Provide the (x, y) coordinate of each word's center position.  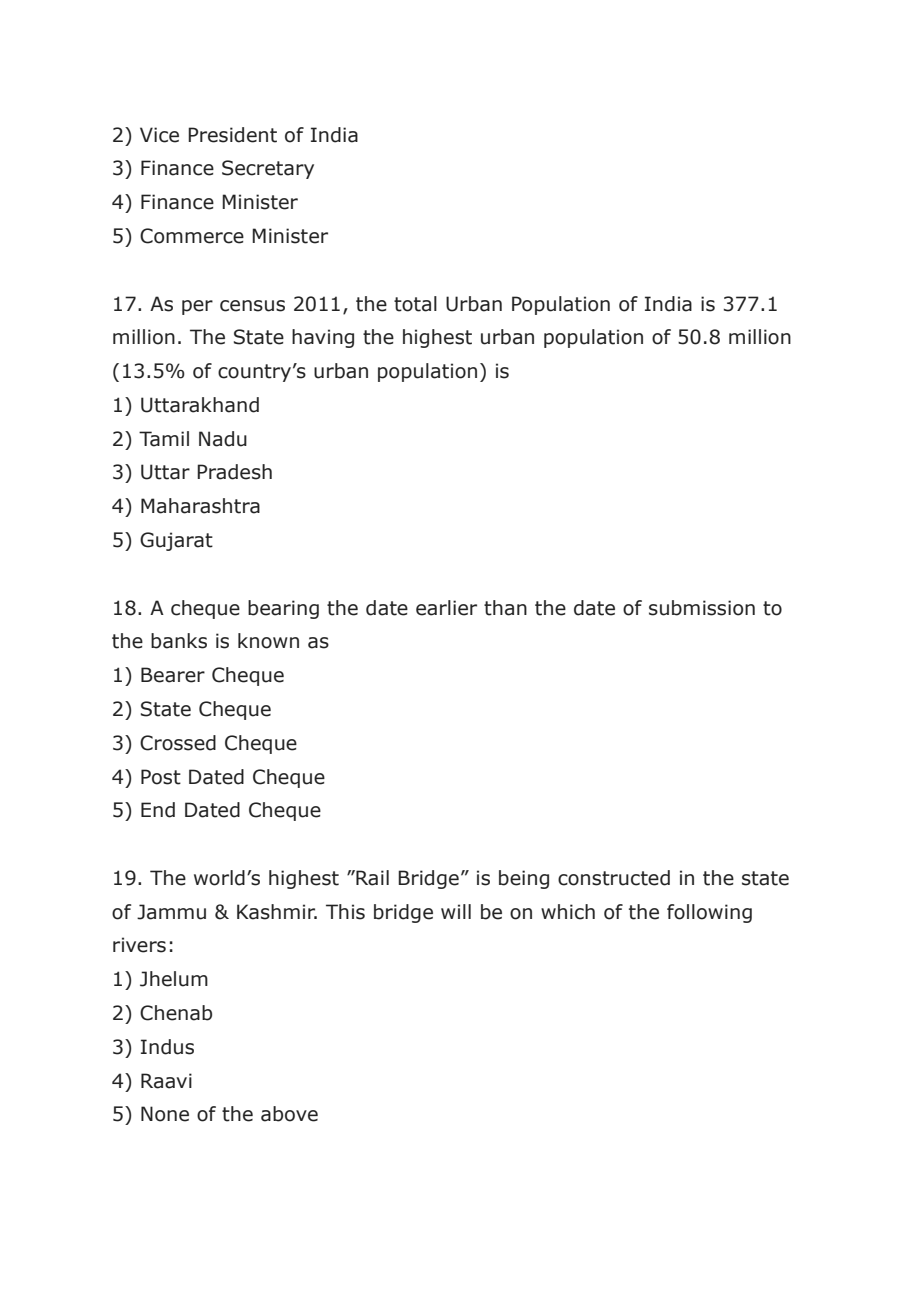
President (232, 135)
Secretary (268, 169)
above (289, 1114)
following (709, 913)
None (165, 1114)
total (415, 304)
